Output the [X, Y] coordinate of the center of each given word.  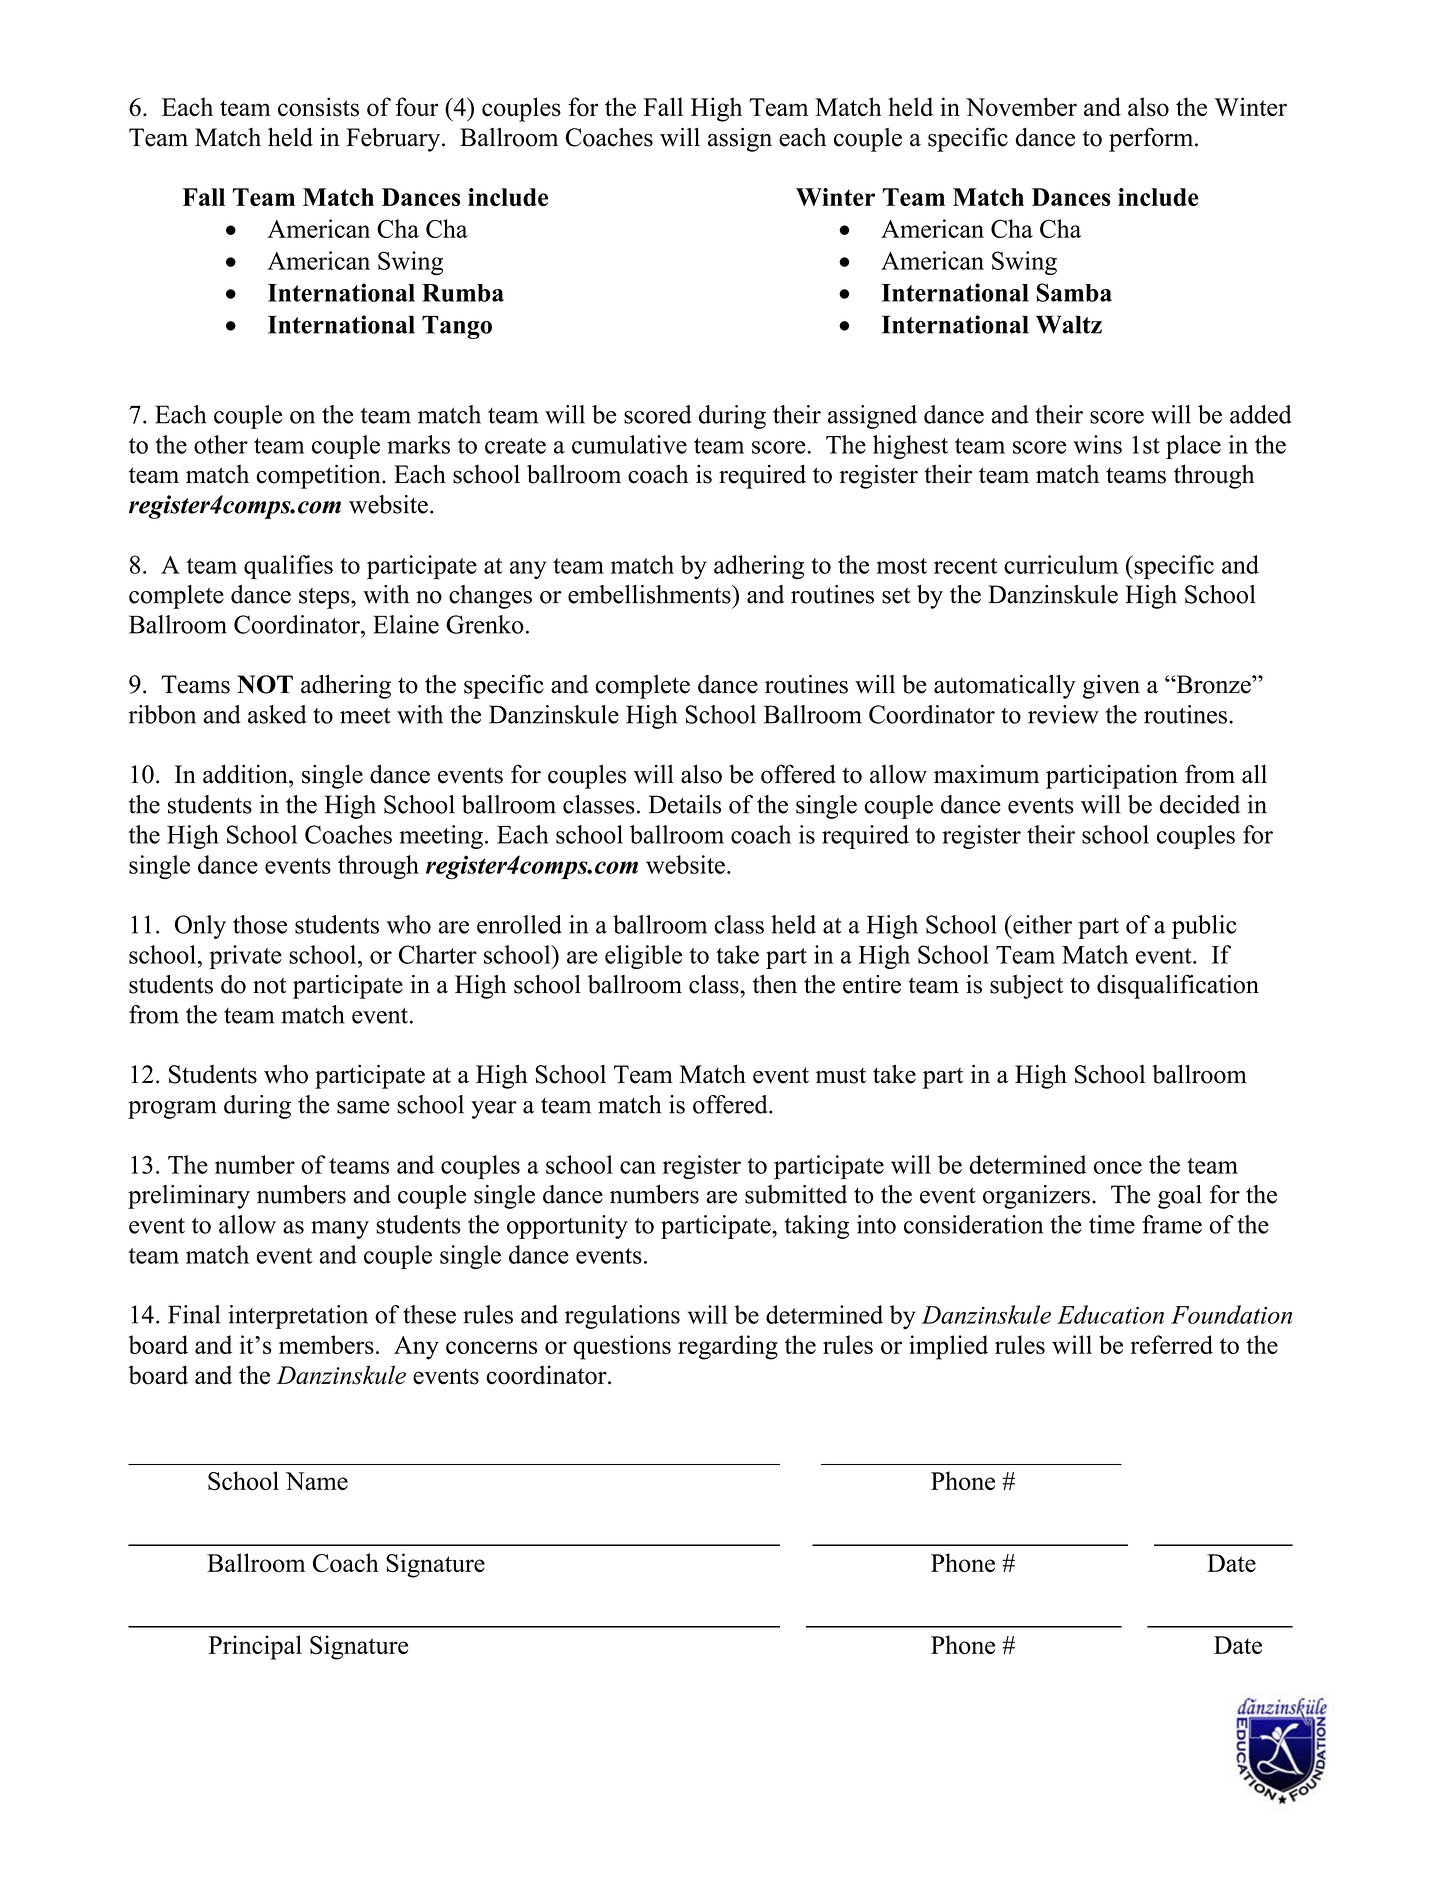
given [1111, 687]
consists [318, 107]
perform [1152, 139]
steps [325, 598]
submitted [796, 1194]
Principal [255, 1647]
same [363, 1107]
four [417, 107]
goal [1180, 1197]
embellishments [650, 594]
